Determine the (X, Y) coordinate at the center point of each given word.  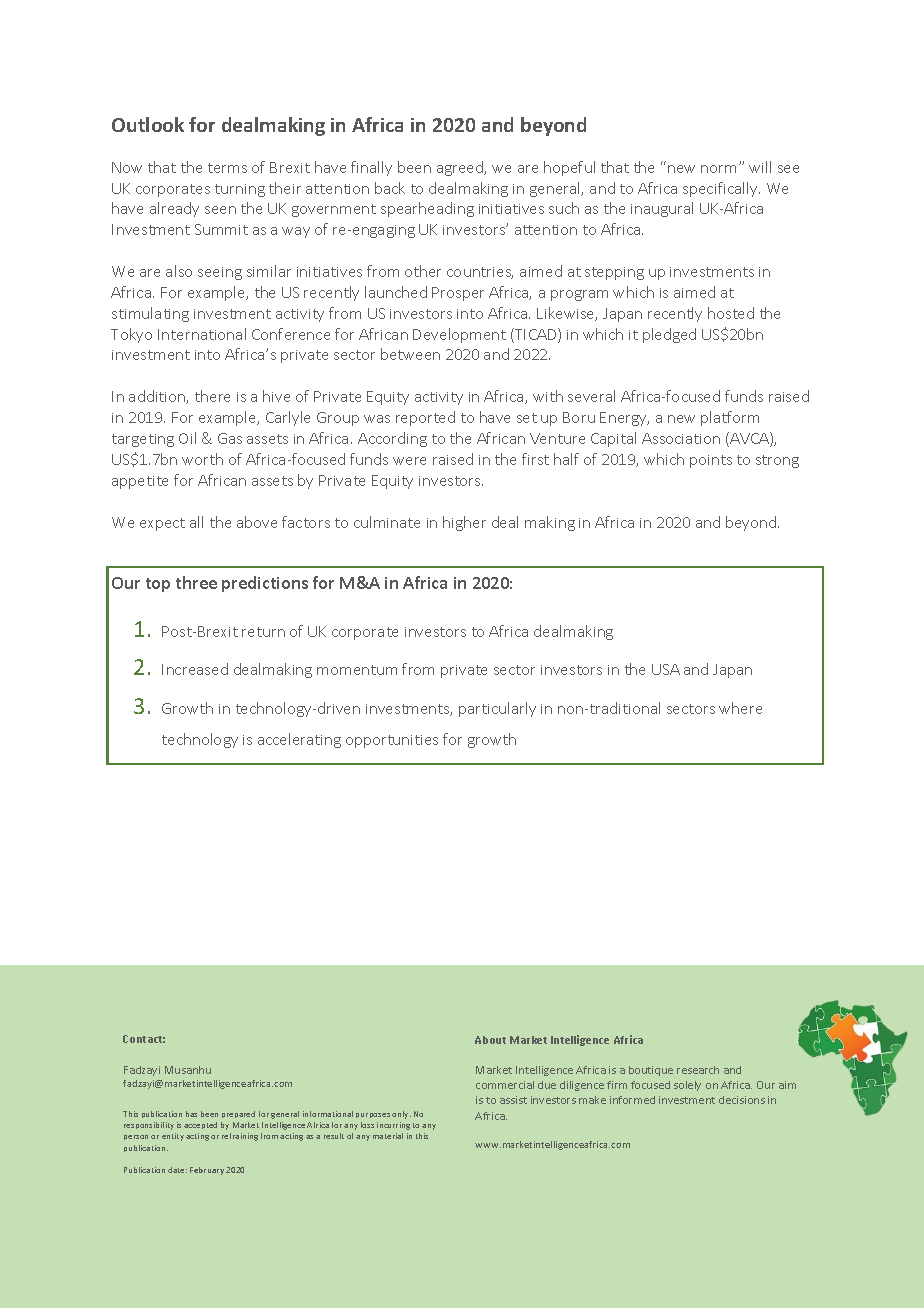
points (711, 461)
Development (459, 335)
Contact (144, 1039)
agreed (461, 168)
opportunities (392, 741)
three (196, 582)
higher (464, 523)
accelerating (299, 740)
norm (720, 168)
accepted (200, 1125)
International (202, 334)
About (490, 1040)
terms (227, 168)
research (698, 1070)
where (740, 708)
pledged (669, 335)
